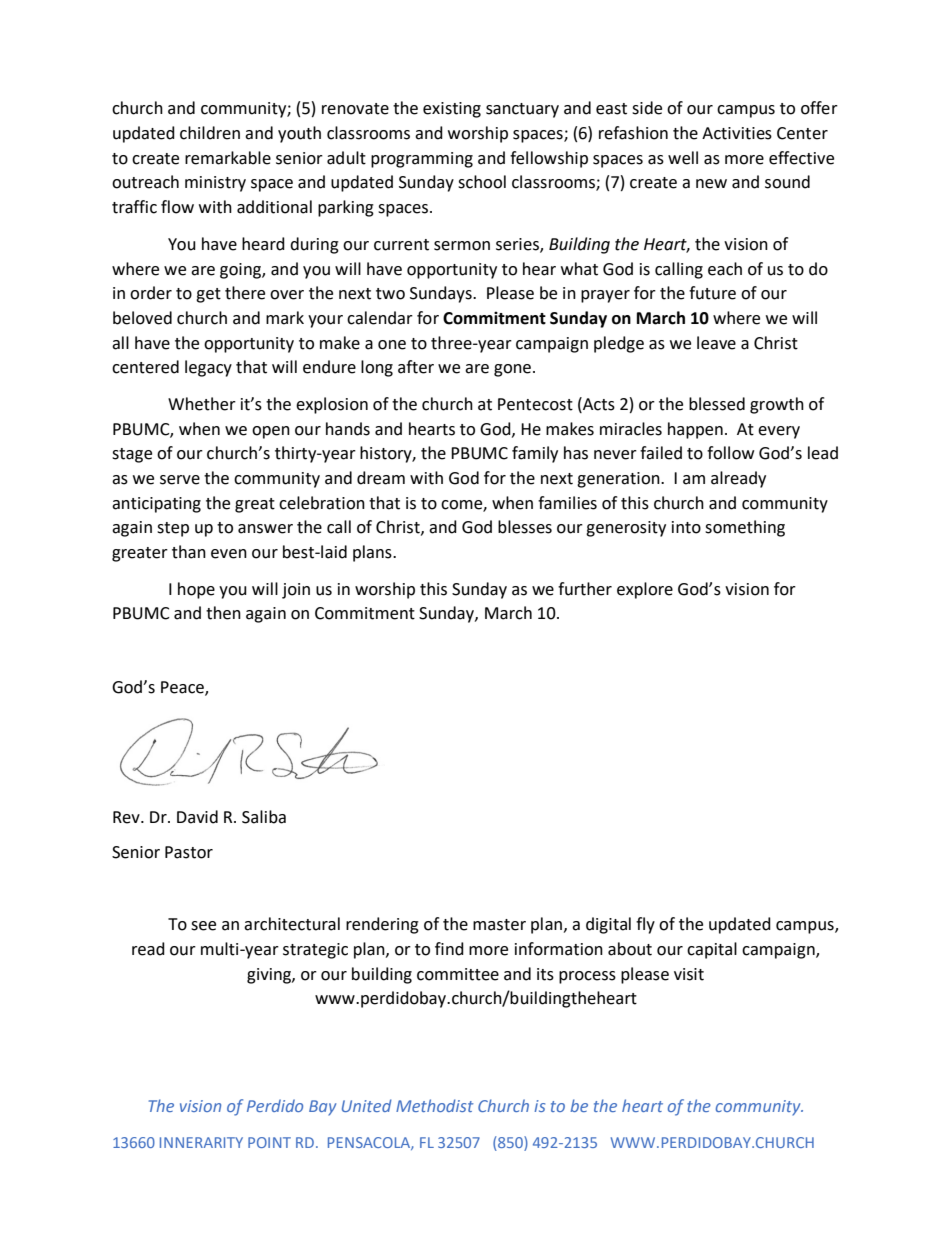 Image resolution: width=952 pixels, height=1233 pixels. I want to click on existing, so click(452, 110).
